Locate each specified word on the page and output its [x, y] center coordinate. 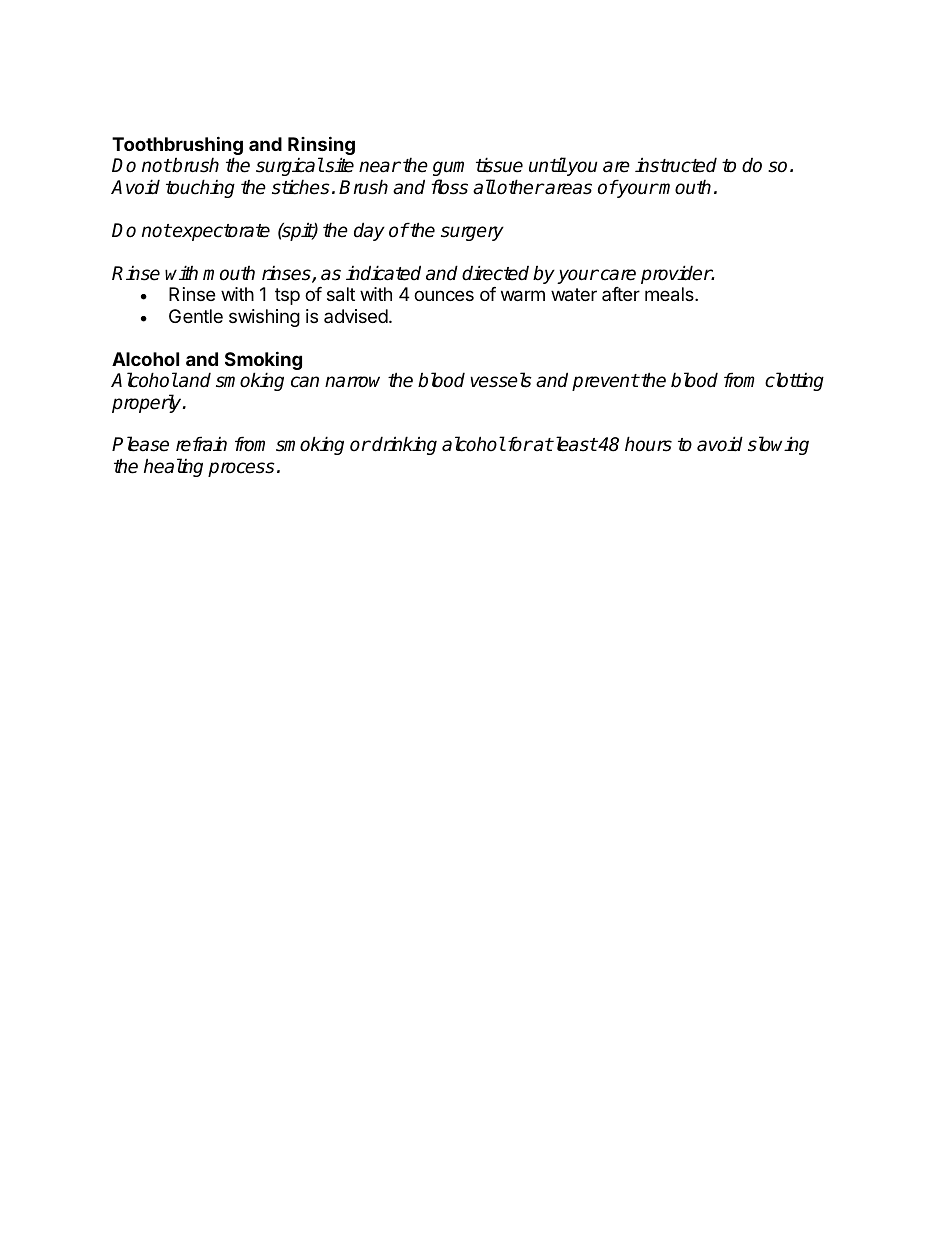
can [305, 382]
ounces [444, 295]
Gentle [196, 316]
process [241, 469]
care [618, 275]
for [519, 444]
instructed [676, 165]
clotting [794, 381]
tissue [499, 165]
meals [670, 294]
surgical [290, 166]
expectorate [220, 232]
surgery [472, 233]
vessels [501, 380]
